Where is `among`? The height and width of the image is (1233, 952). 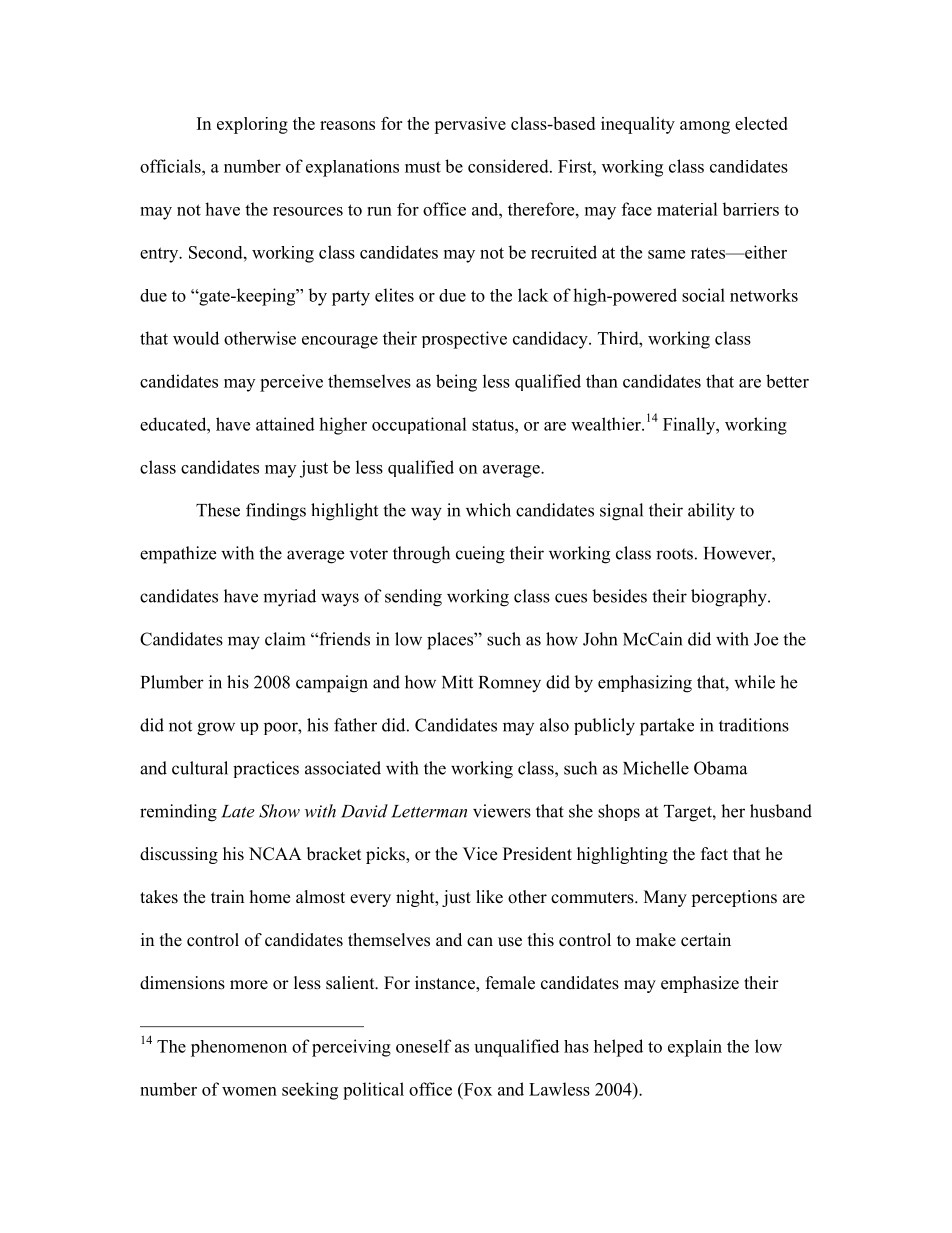 among is located at coordinates (705, 127).
